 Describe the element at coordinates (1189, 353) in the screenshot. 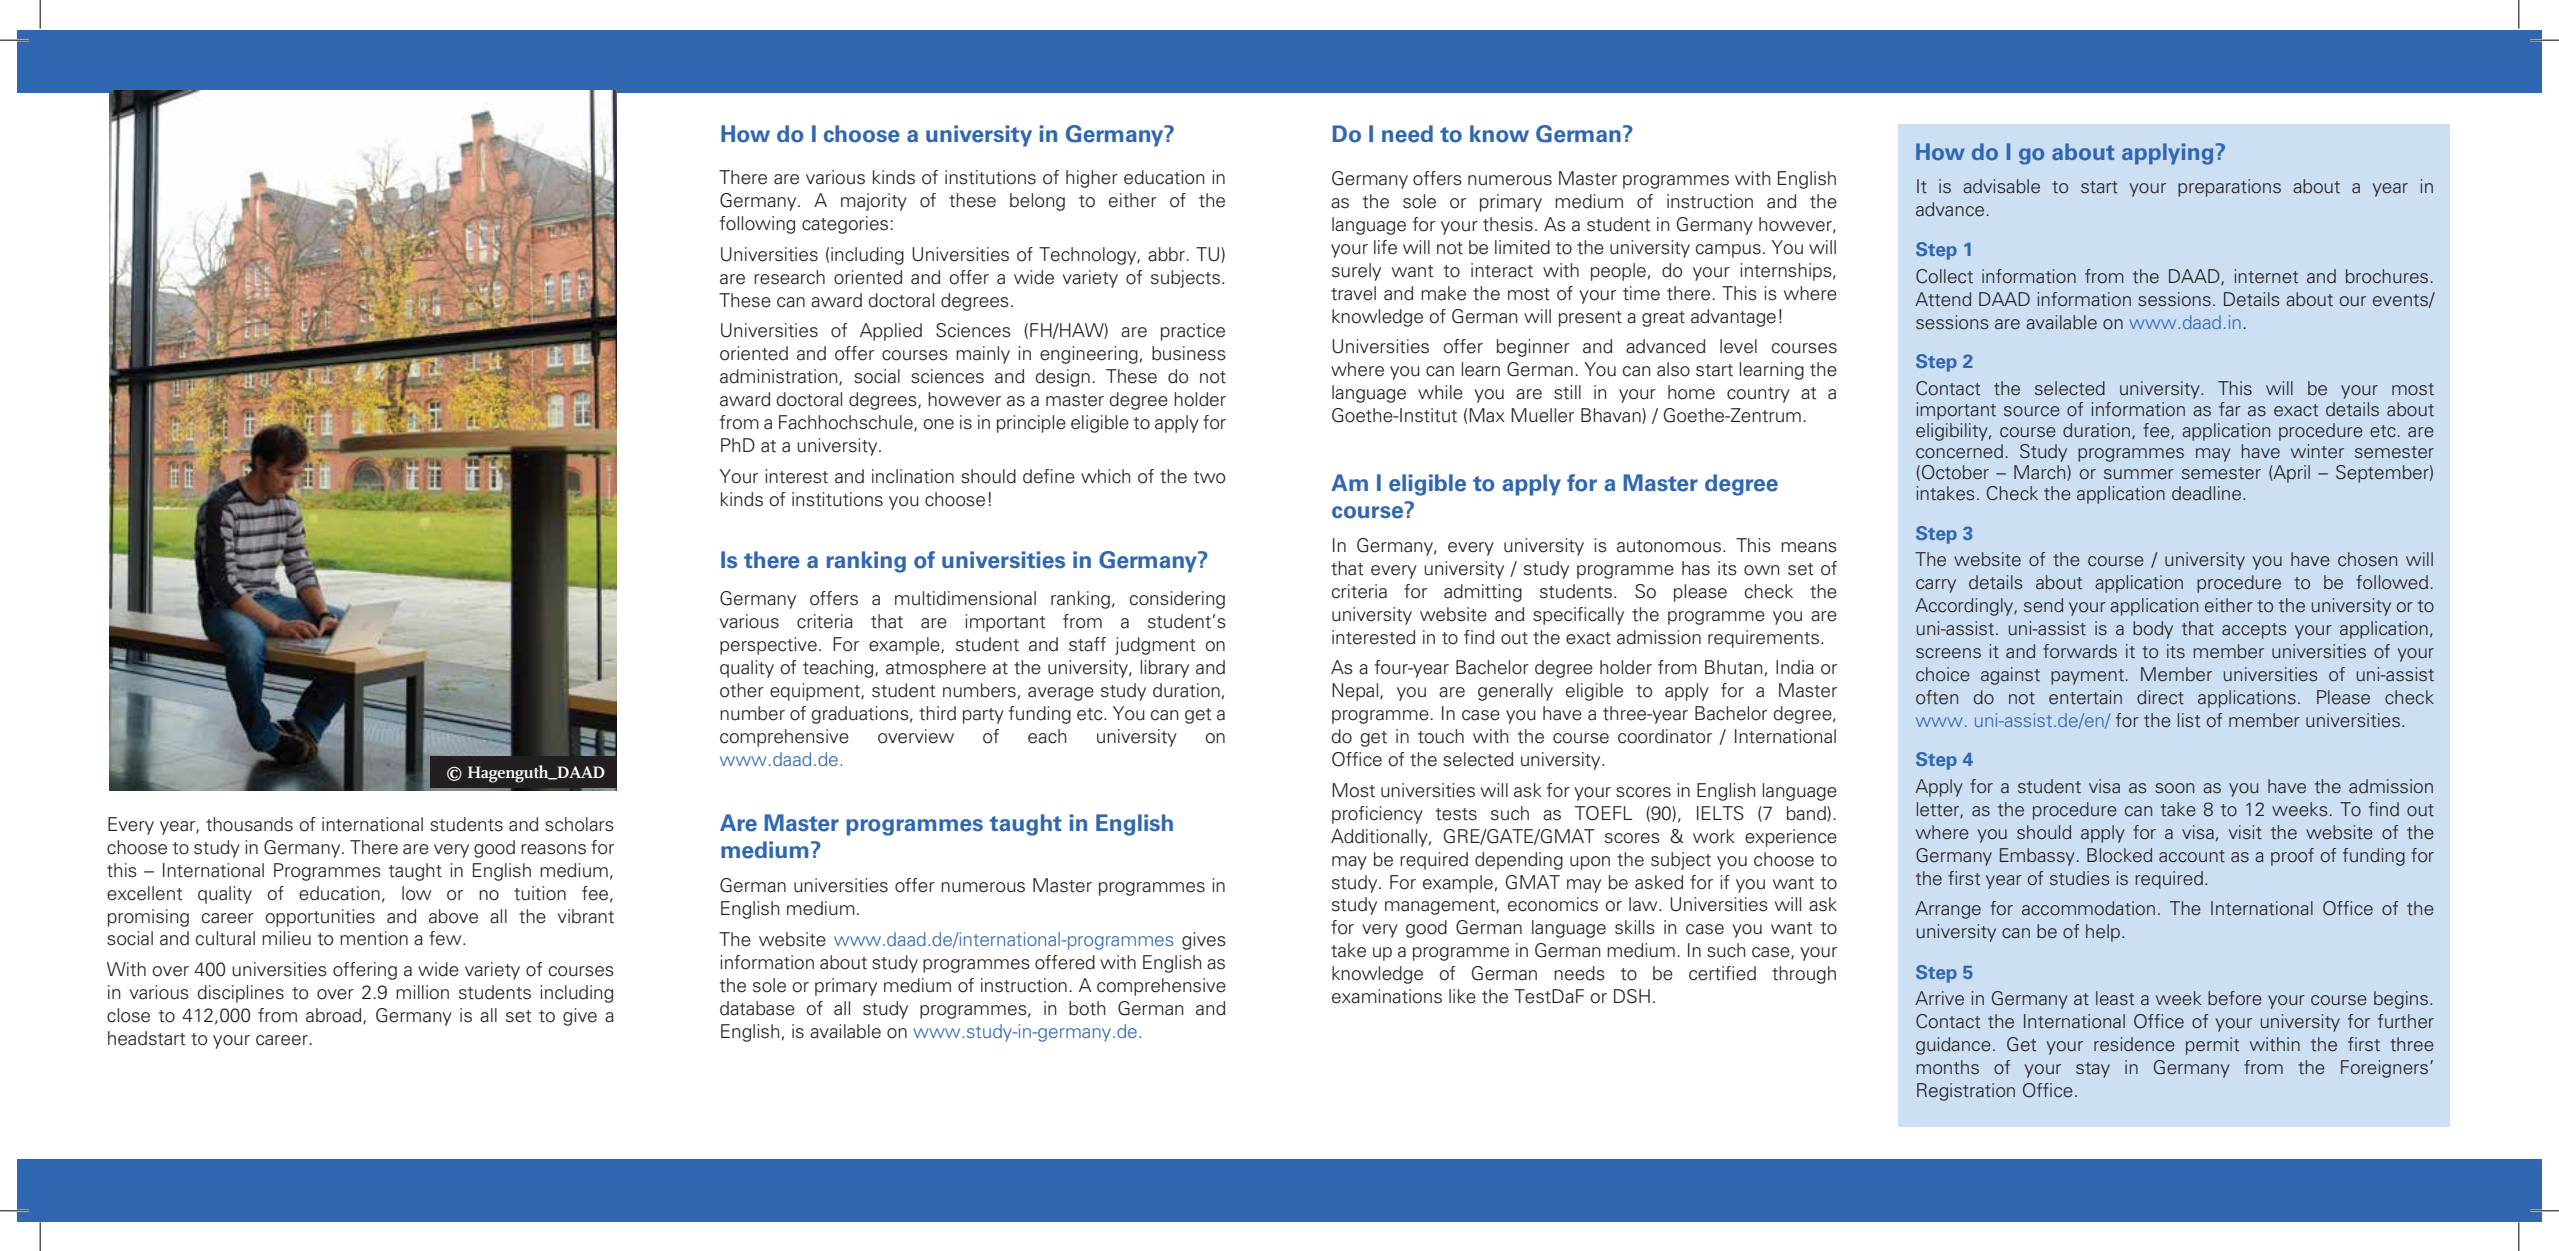

I see `business` at that location.
